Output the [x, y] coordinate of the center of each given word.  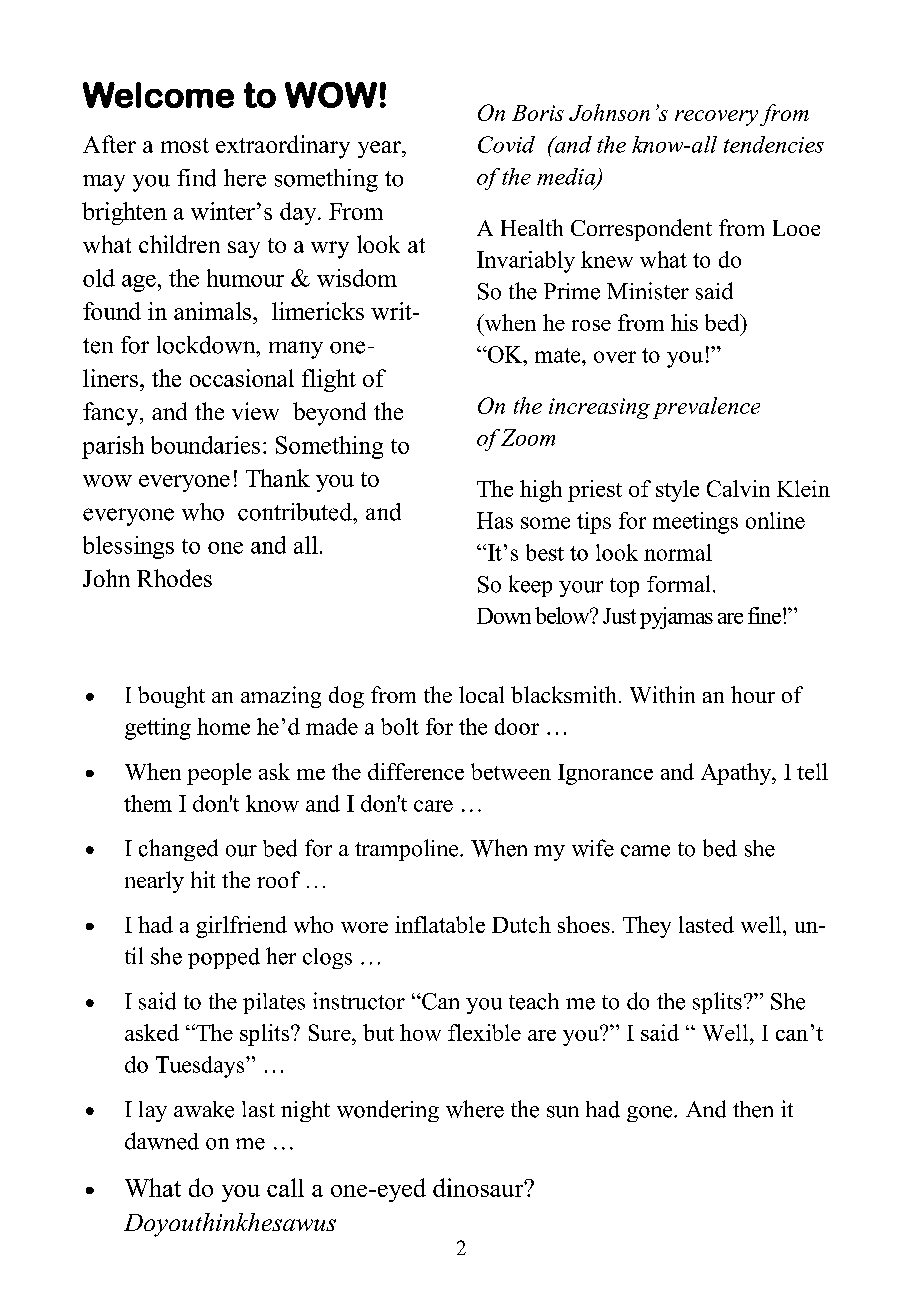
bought [171, 697]
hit [203, 879]
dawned [162, 1141]
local [481, 694]
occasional [242, 378]
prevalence [706, 408]
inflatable [440, 924]
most [185, 145]
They [647, 927]
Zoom [528, 437]
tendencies [774, 144]
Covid [506, 144]
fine [766, 615]
